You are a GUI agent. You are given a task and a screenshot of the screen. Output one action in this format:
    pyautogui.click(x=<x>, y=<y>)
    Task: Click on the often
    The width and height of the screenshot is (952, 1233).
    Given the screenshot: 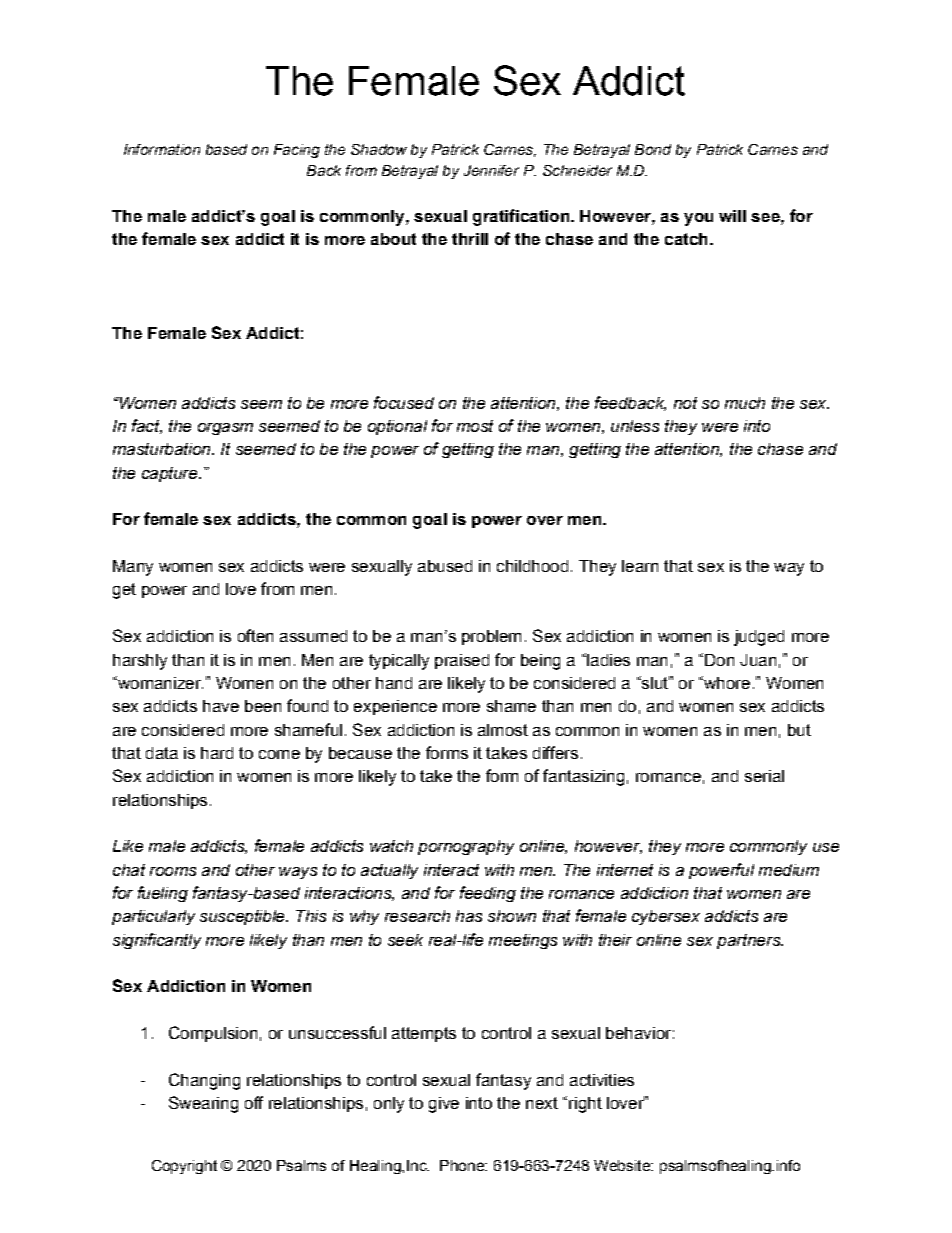 What is the action you would take?
    pyautogui.click(x=255, y=635)
